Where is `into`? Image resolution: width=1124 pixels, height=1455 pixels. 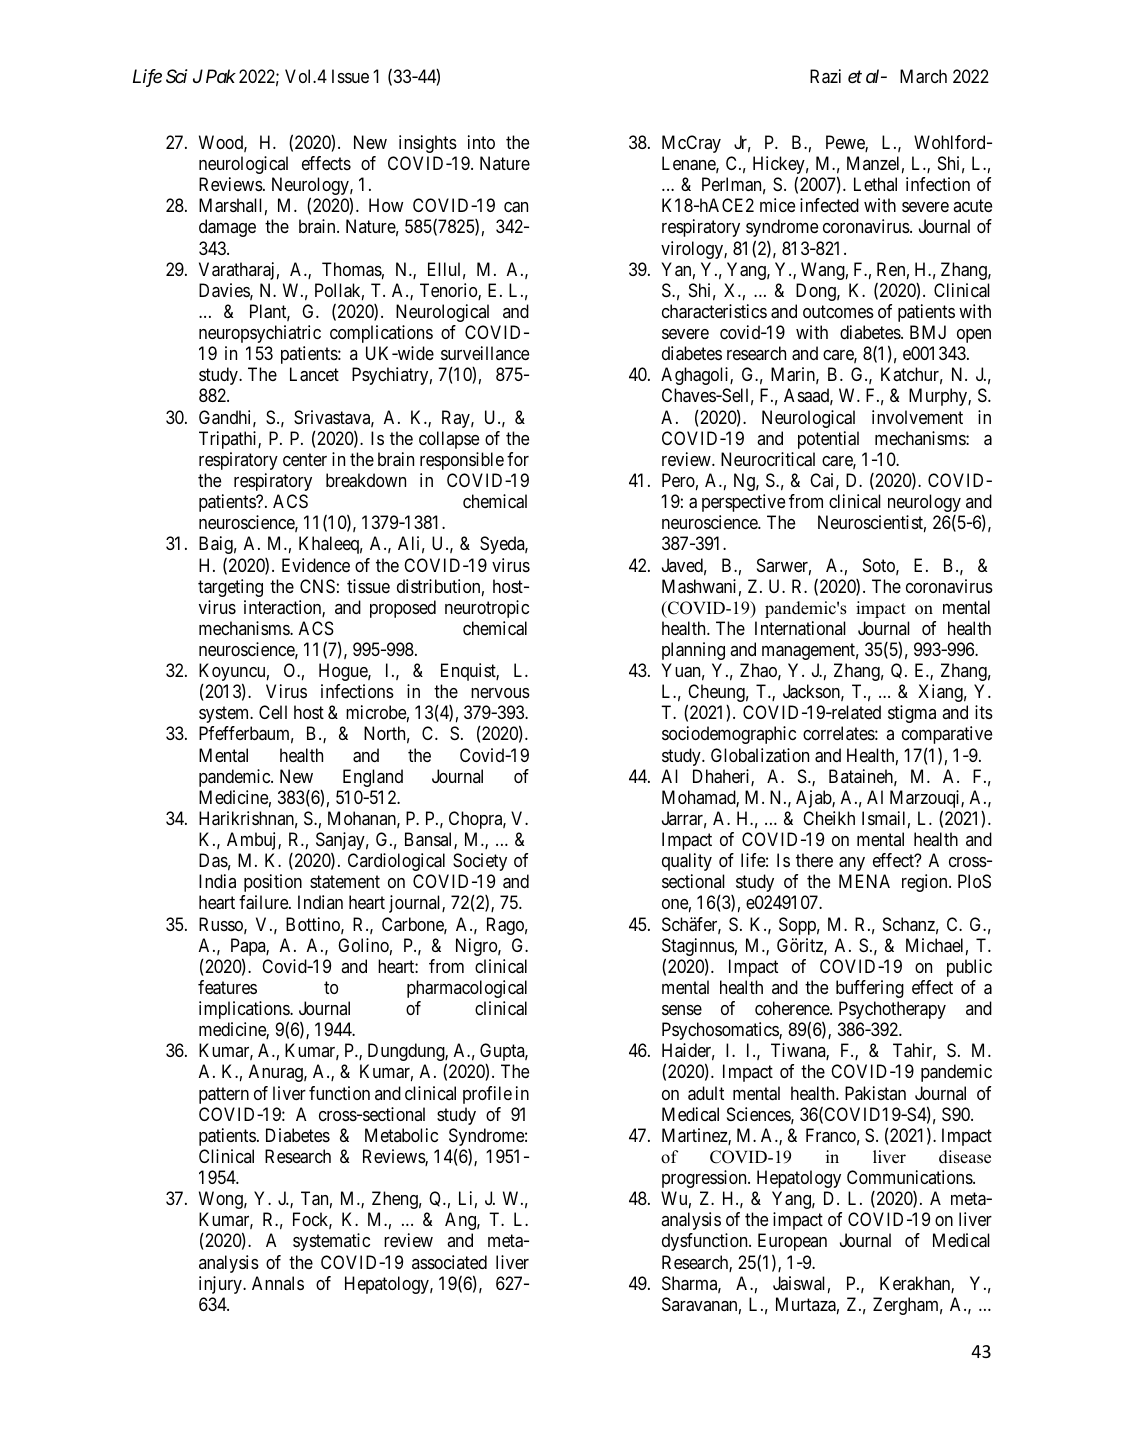
into is located at coordinates (481, 142).
